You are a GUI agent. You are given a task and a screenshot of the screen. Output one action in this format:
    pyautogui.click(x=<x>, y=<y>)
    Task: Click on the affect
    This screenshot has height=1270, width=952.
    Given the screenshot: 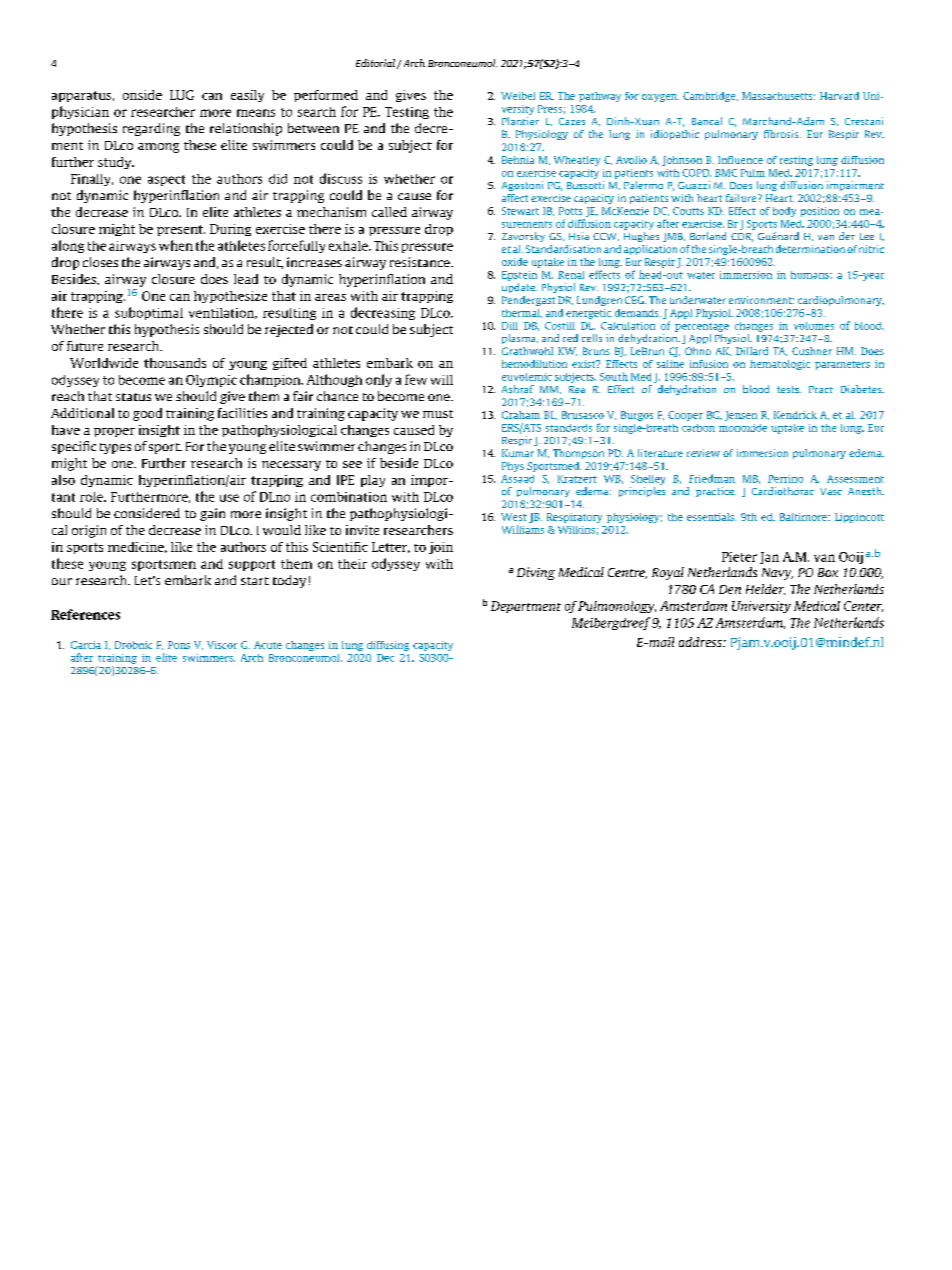 What is the action you would take?
    pyautogui.click(x=515, y=198)
